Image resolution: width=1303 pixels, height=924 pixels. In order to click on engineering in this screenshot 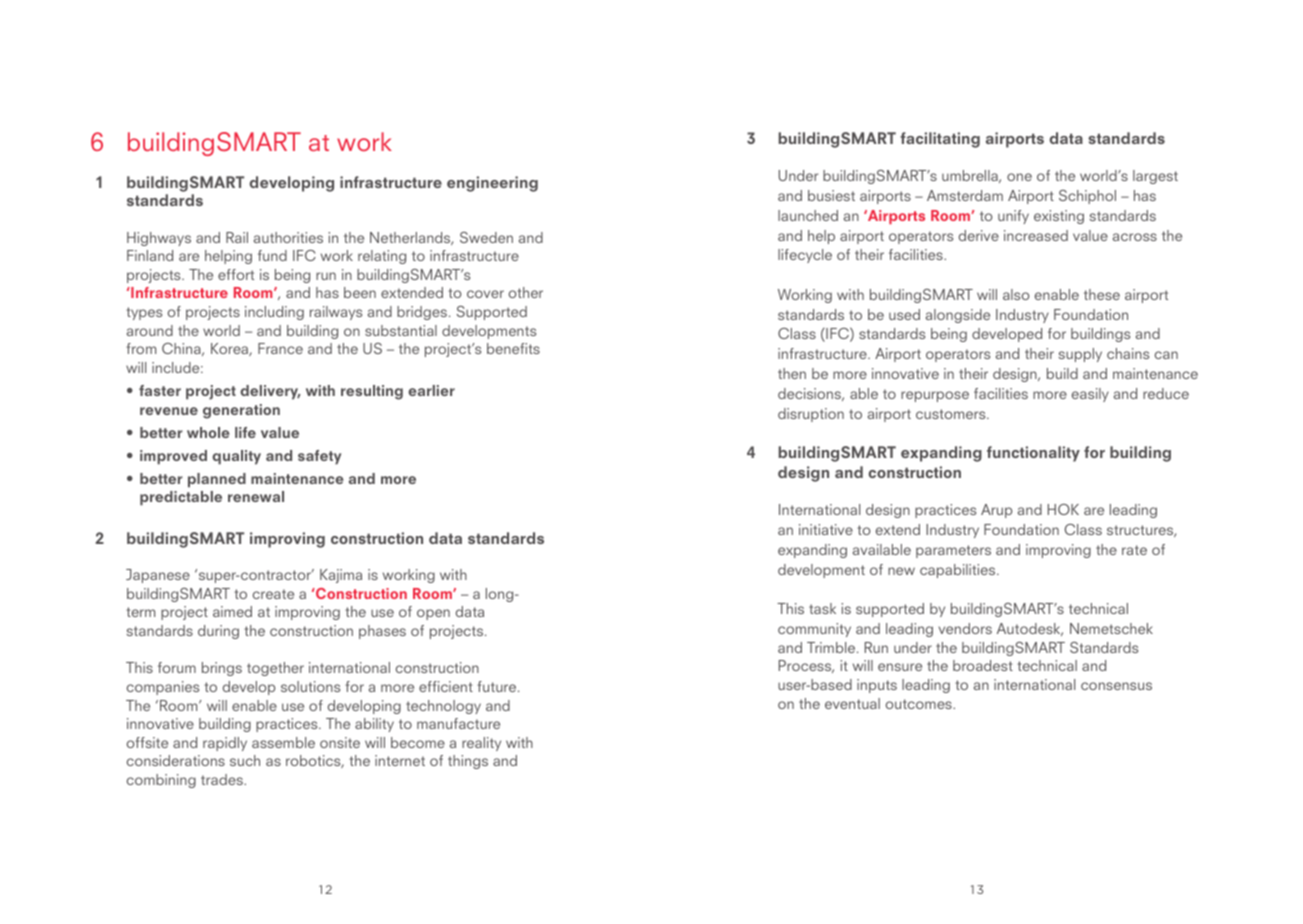, I will do `click(492, 184)`.
